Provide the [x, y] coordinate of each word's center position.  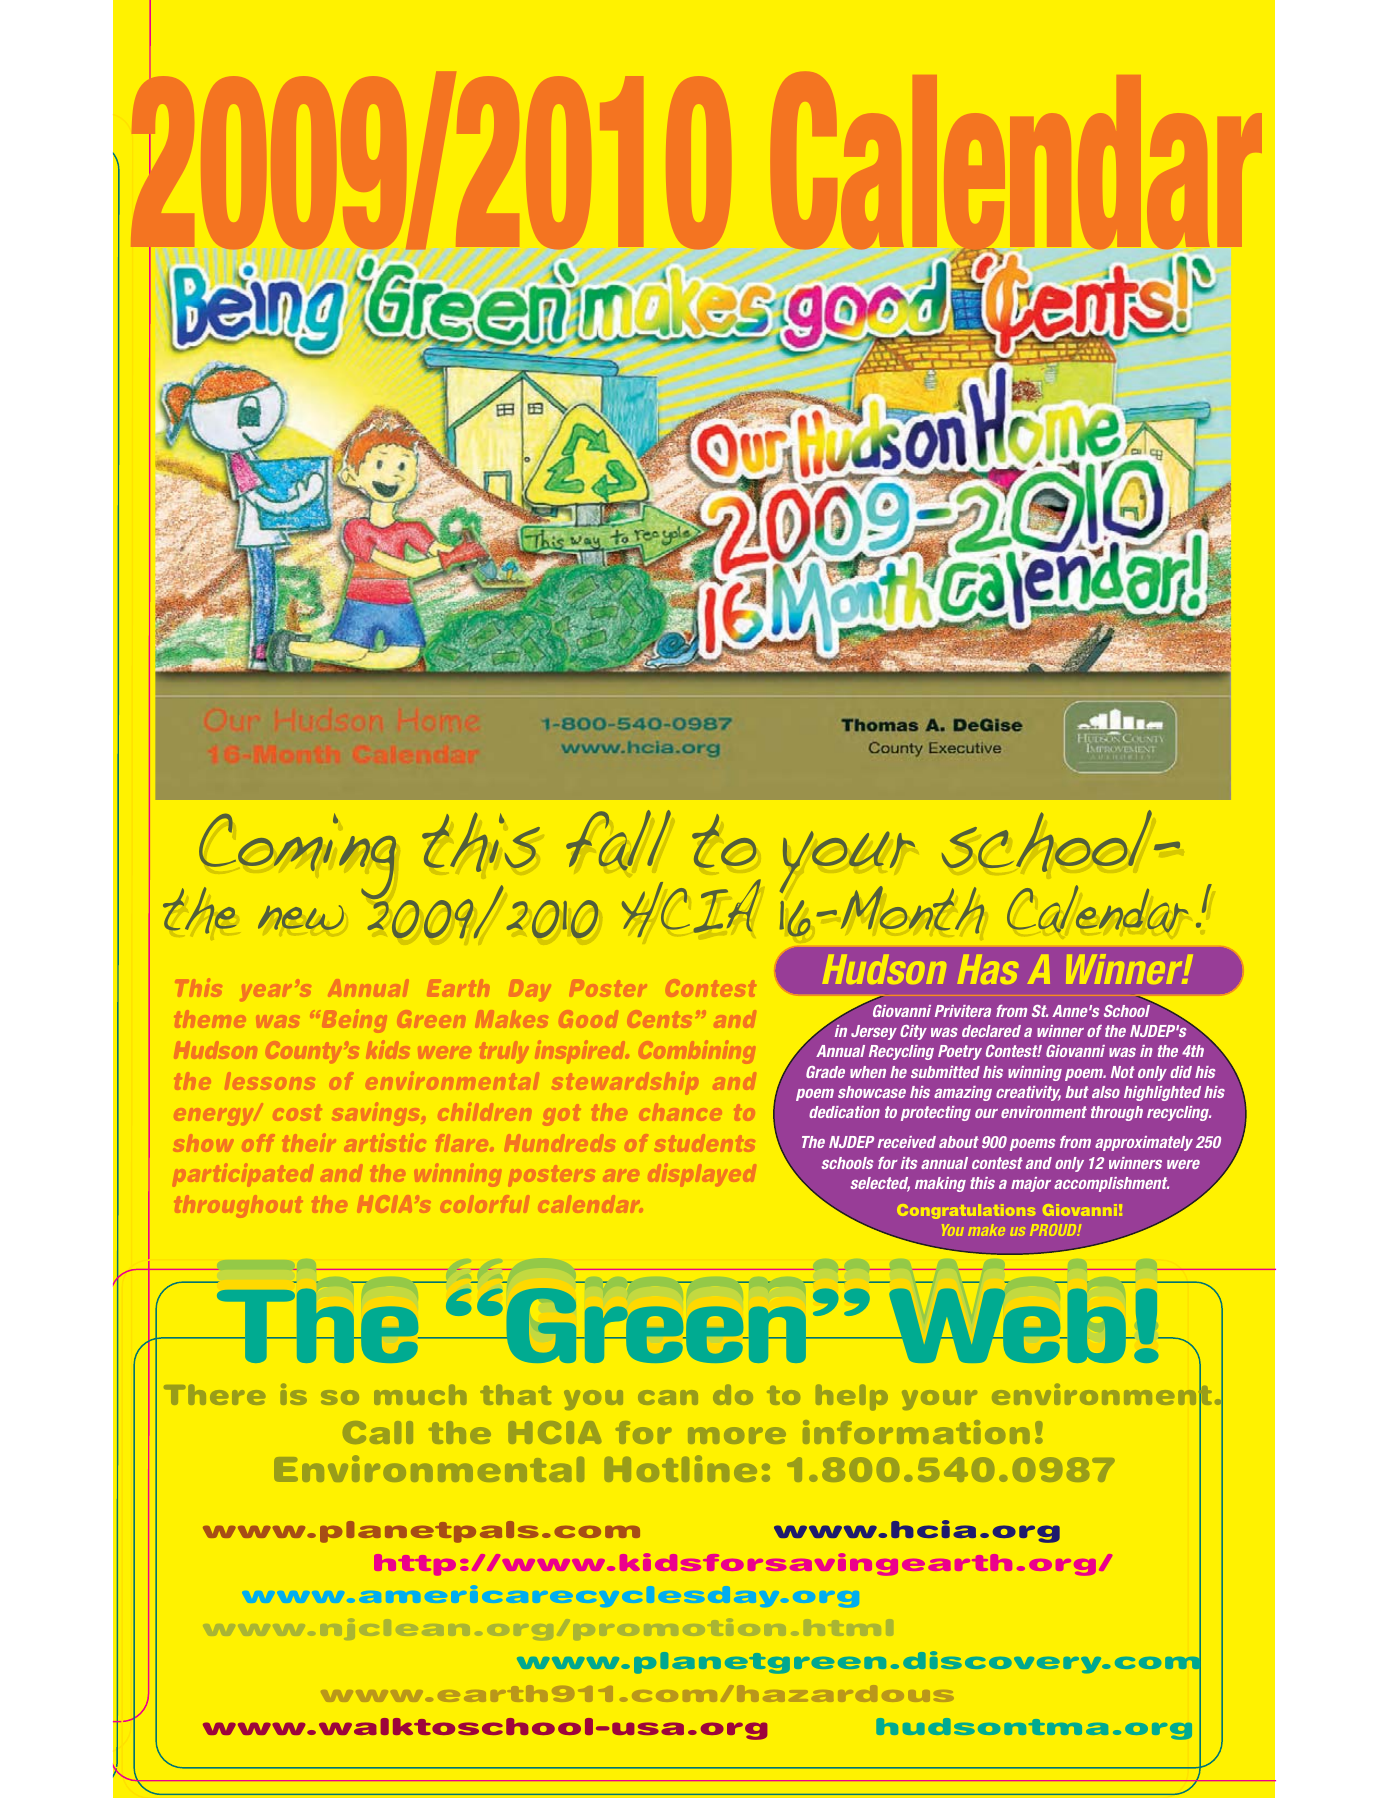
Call [378, 1432]
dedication [844, 1112]
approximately [1144, 1143]
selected [880, 1184]
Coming [297, 858]
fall [618, 840]
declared [991, 1031]
